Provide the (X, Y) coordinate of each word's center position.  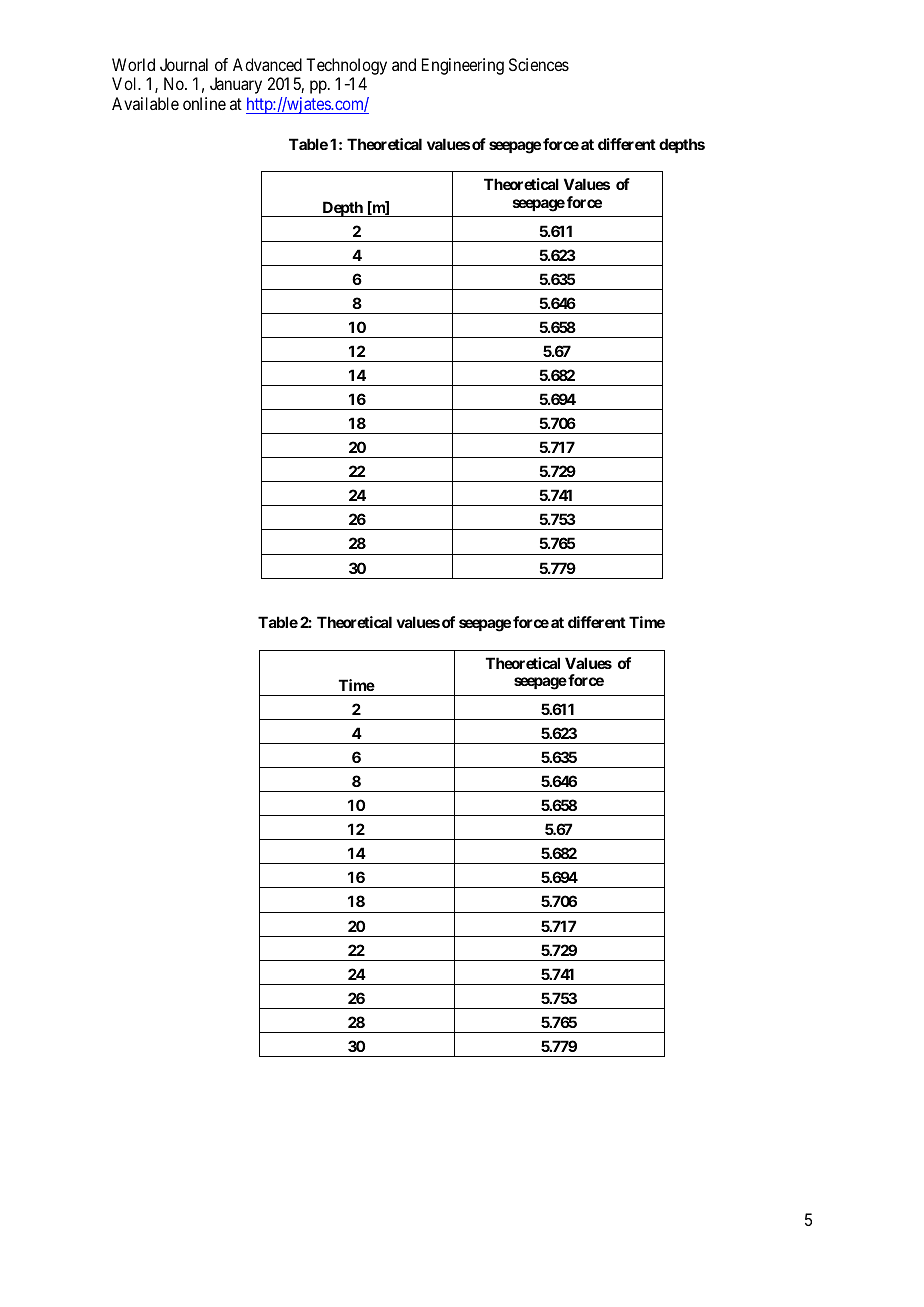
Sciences (539, 64)
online (204, 103)
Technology (346, 68)
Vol (126, 83)
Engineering (463, 66)
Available (145, 103)
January (236, 85)
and (404, 64)
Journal (184, 64)
